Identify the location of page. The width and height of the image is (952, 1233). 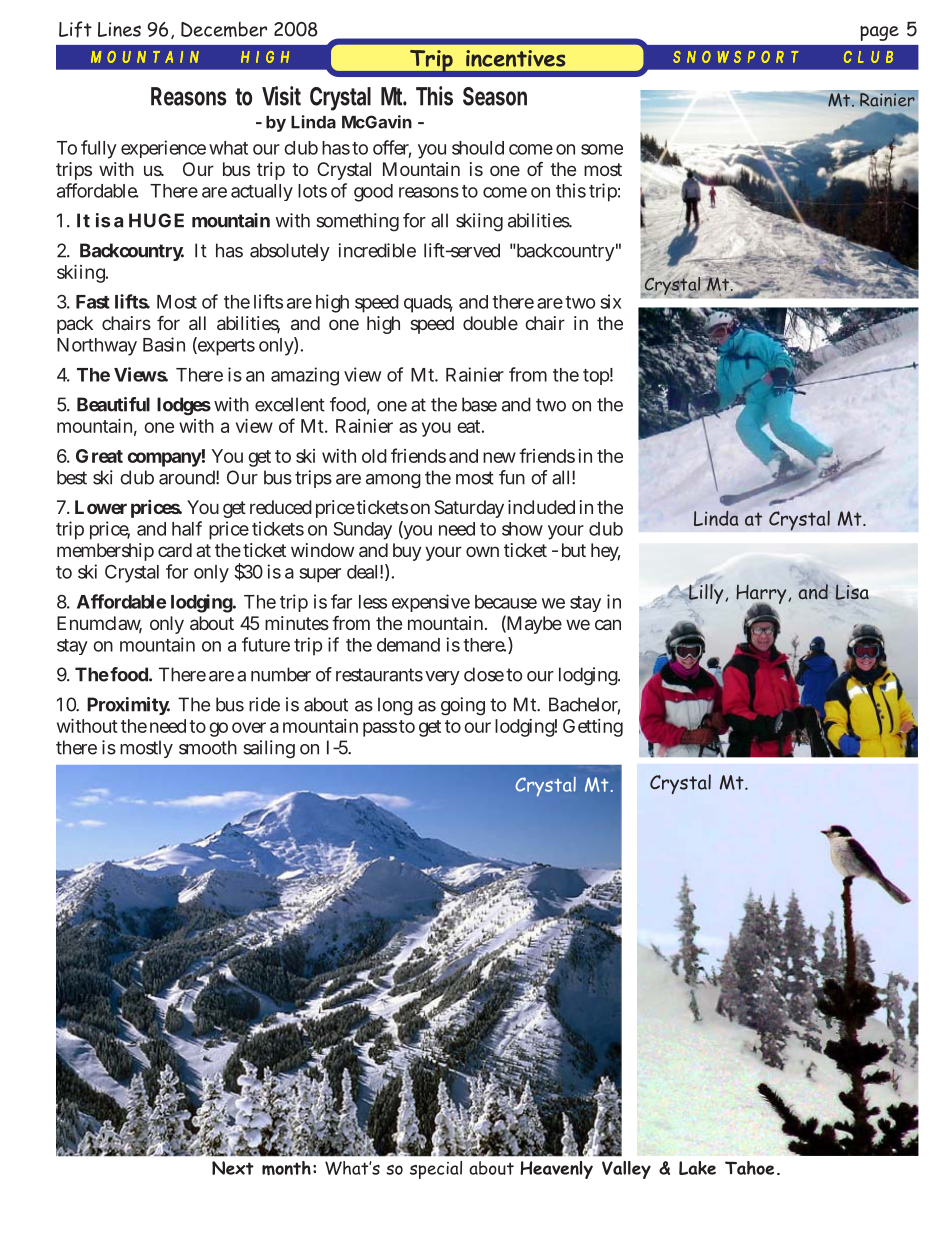
(879, 33).
